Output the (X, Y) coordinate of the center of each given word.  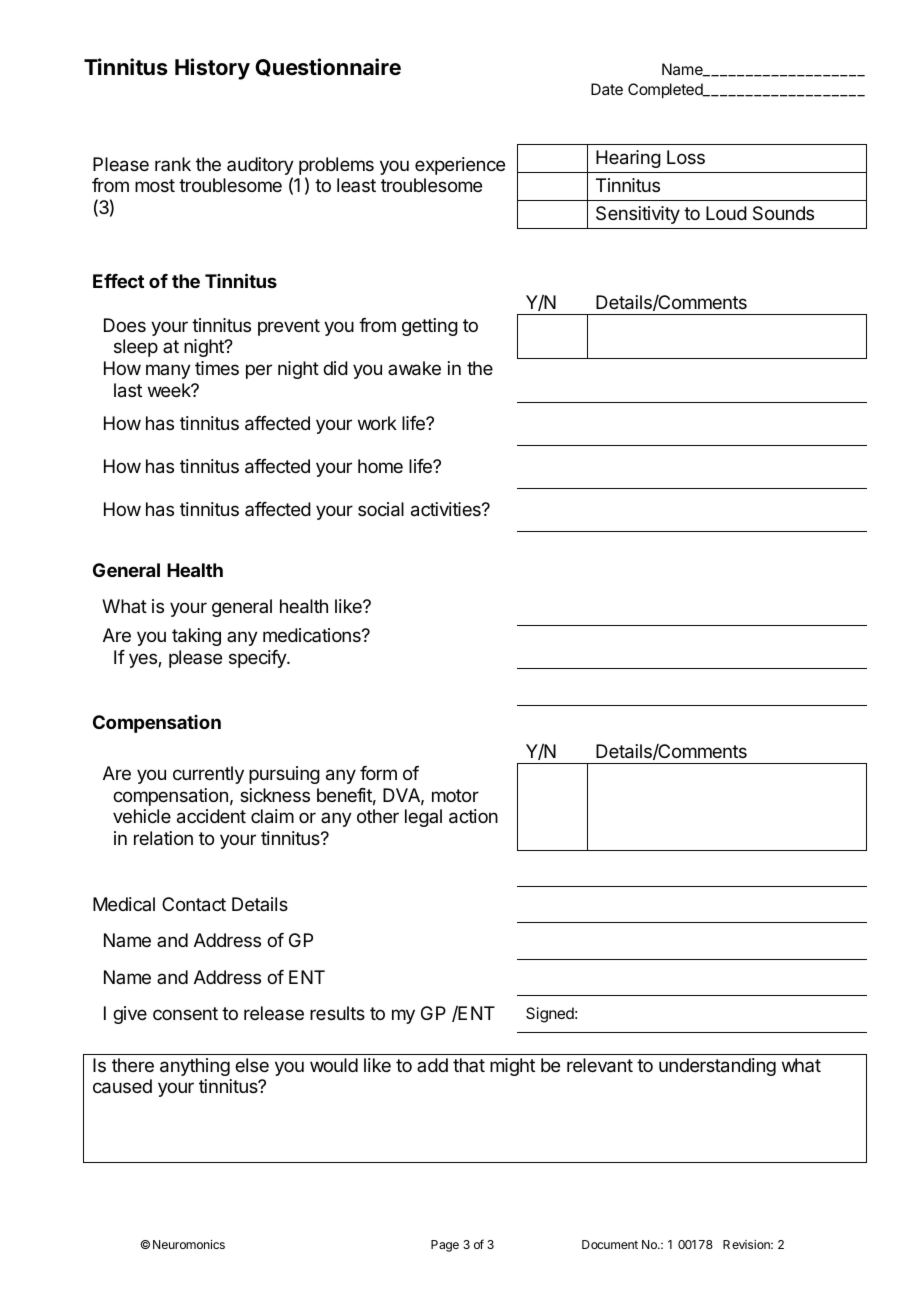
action (473, 816)
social (381, 509)
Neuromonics (189, 1244)
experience (460, 166)
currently (208, 775)
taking (196, 637)
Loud (726, 213)
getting (430, 327)
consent (185, 1013)
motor (455, 795)
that (469, 1065)
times (217, 368)
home (380, 466)
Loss (686, 157)
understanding (717, 1067)
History (212, 69)
